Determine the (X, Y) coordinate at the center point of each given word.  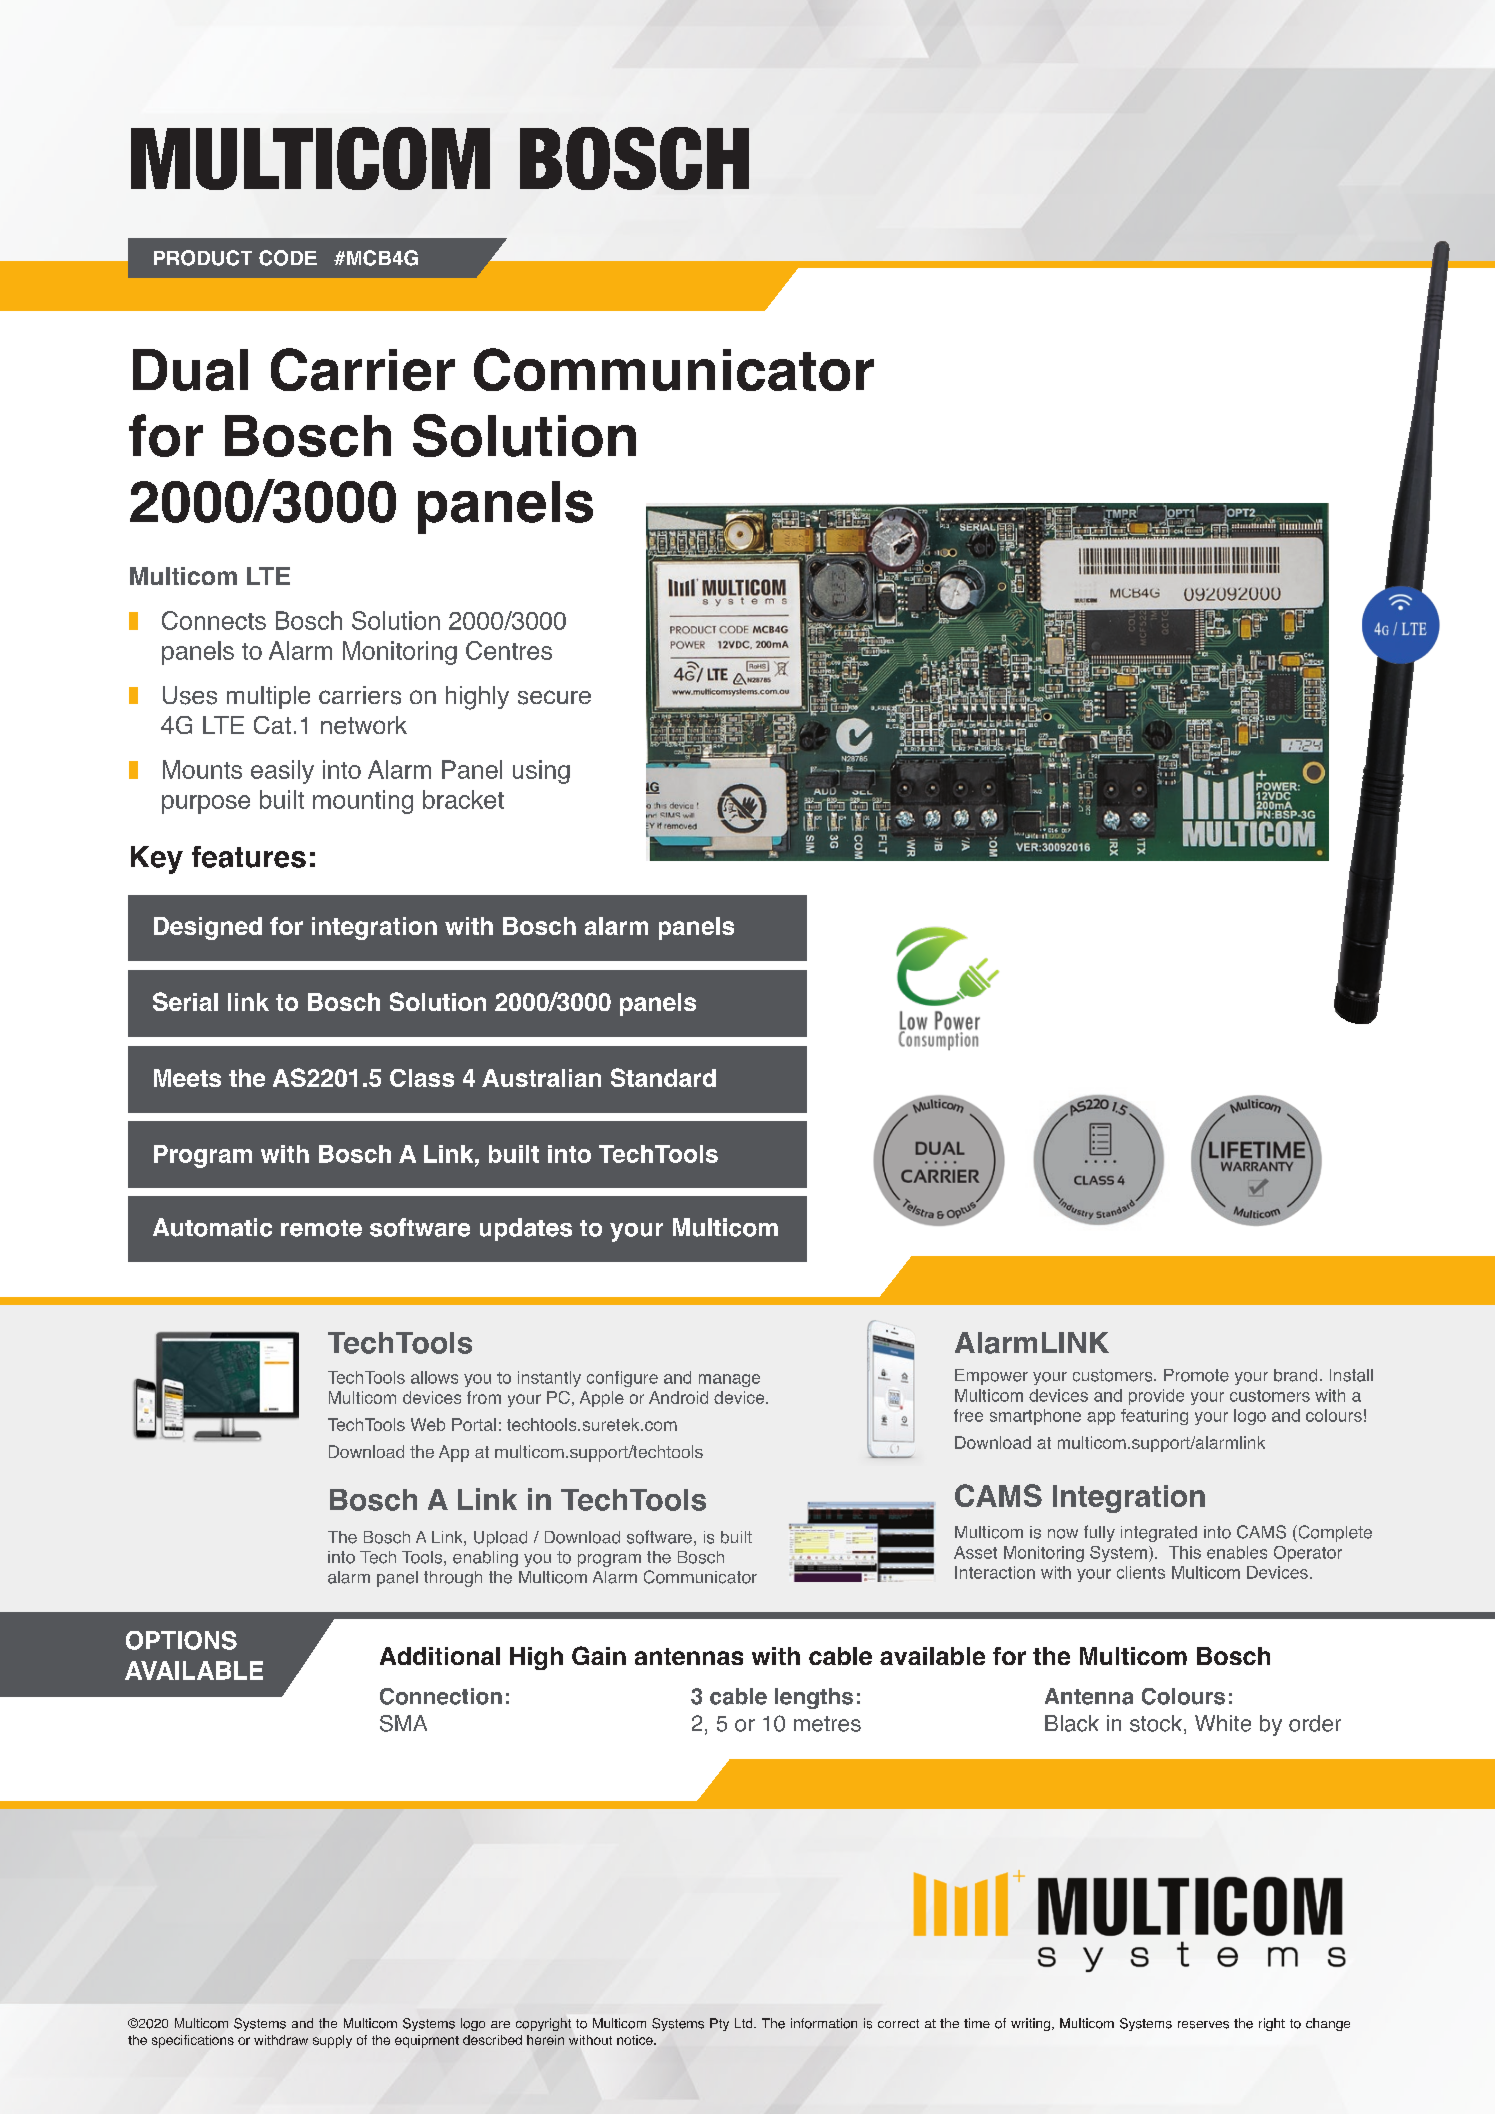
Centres (509, 650)
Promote (1196, 1375)
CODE (288, 258)
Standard (663, 1077)
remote (321, 1228)
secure (554, 697)
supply (332, 2041)
